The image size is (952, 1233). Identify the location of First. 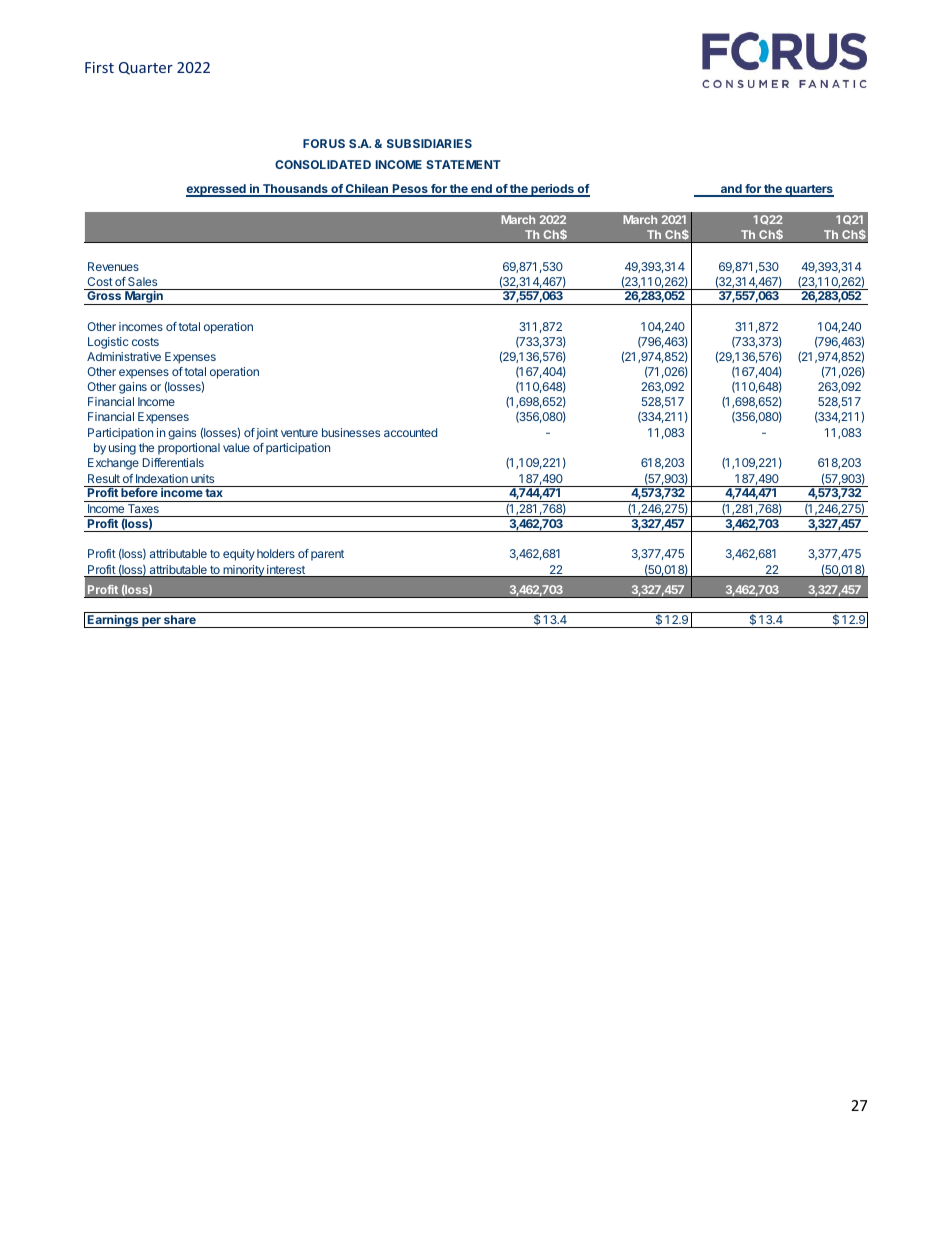
(99, 67).
